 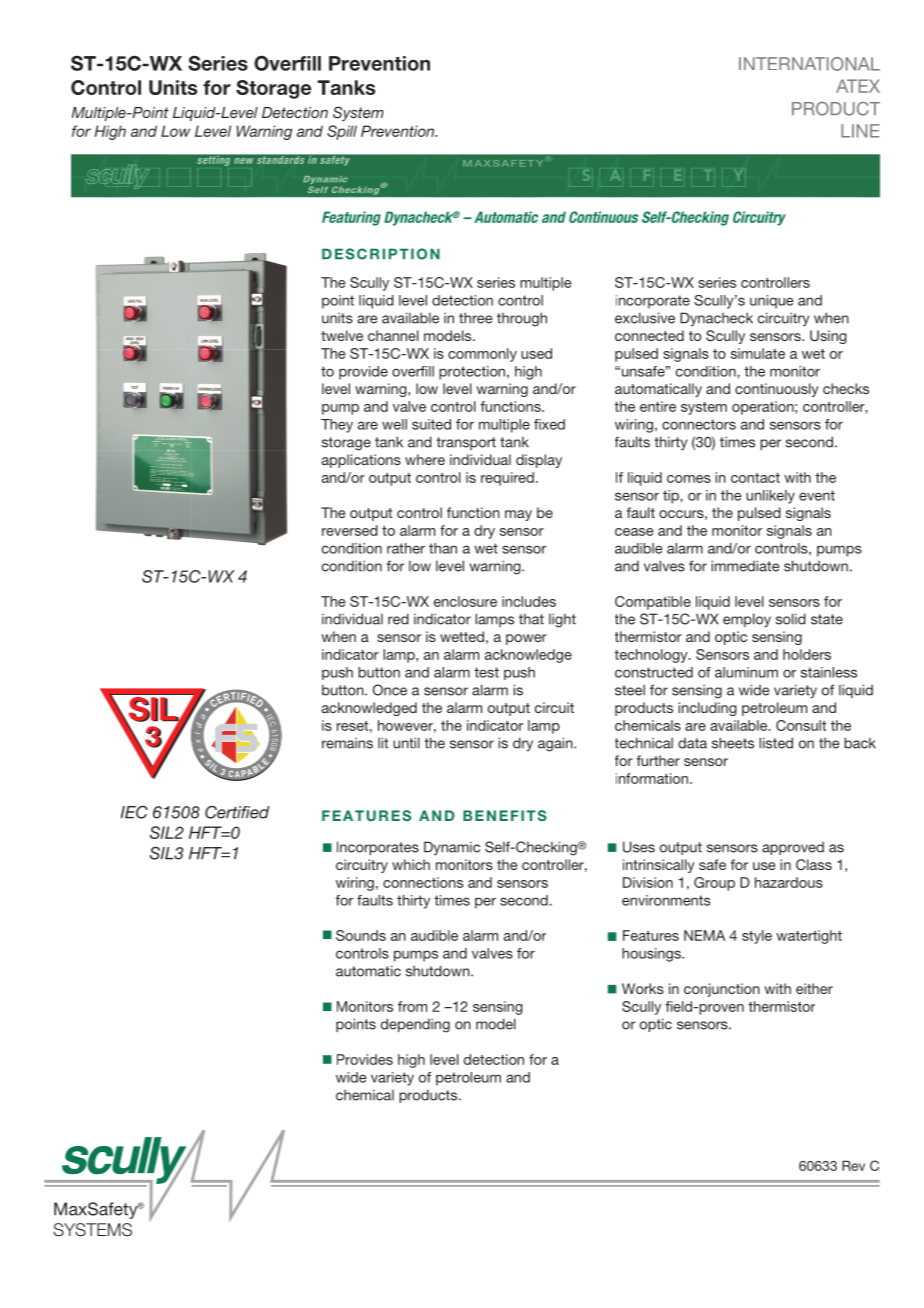 What do you see at coordinates (486, 672) in the document?
I see `test` at bounding box center [486, 672].
